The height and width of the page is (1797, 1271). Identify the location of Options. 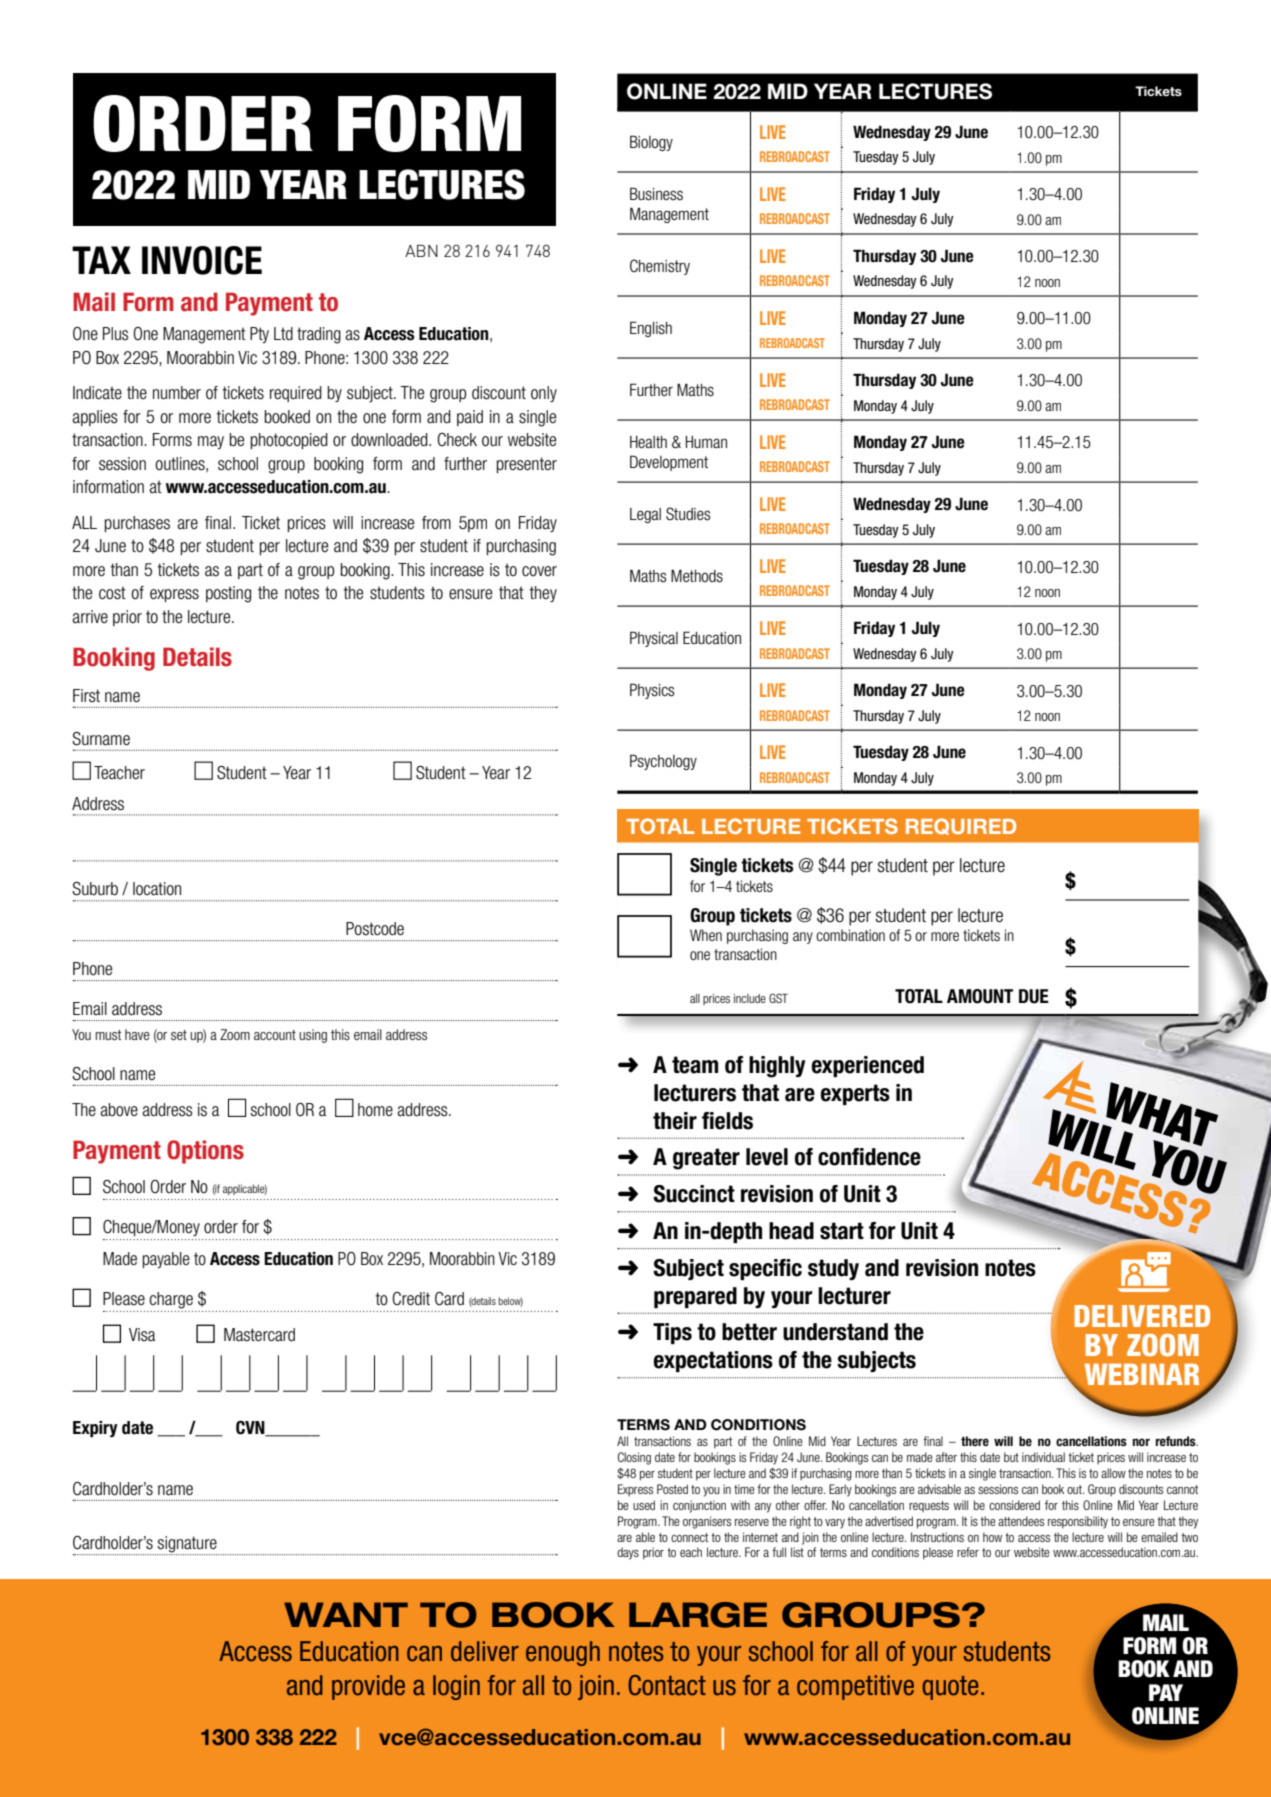
(205, 1152).
